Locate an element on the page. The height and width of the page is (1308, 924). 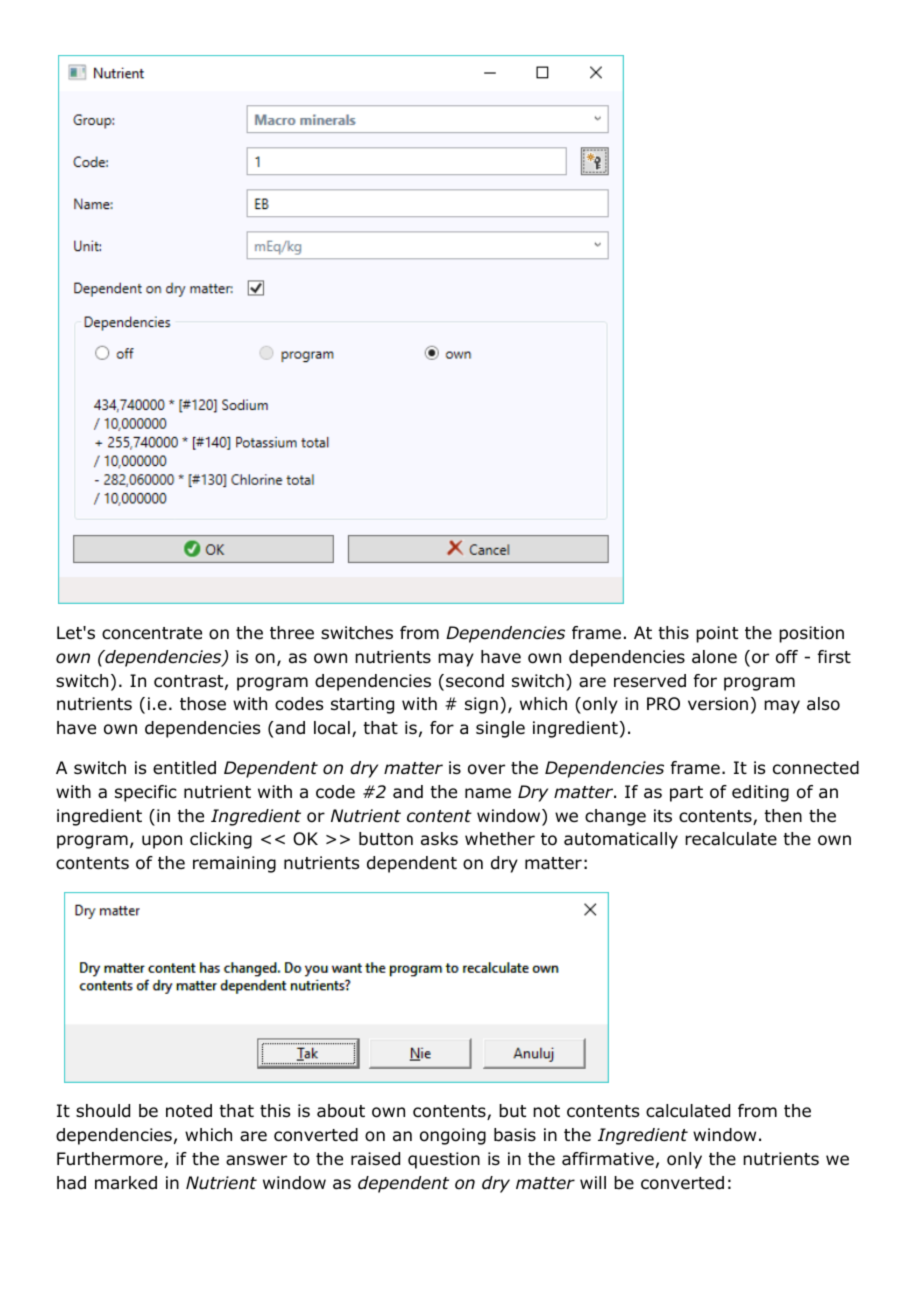
recalculate is located at coordinates (731, 839).
